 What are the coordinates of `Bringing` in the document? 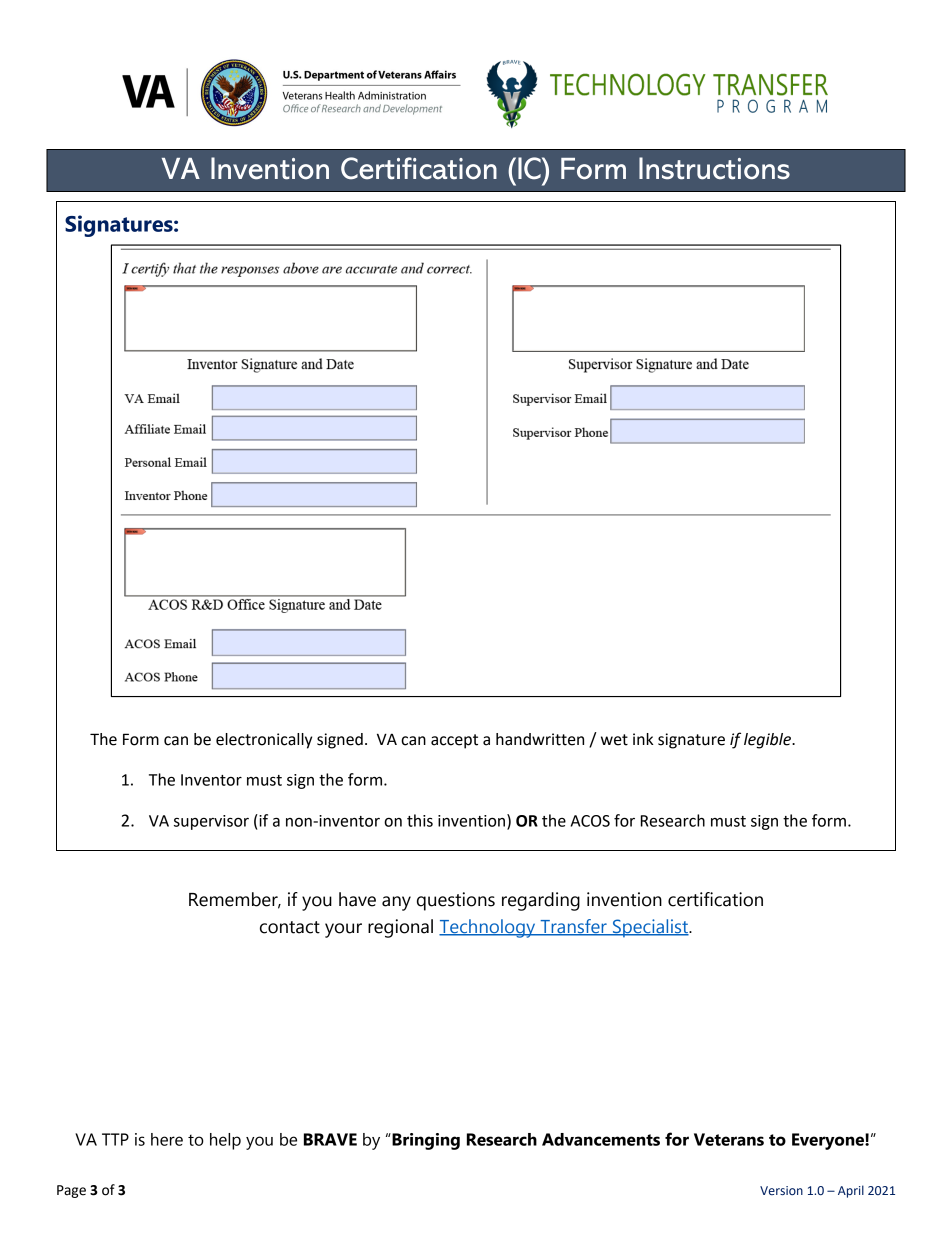 It's located at (425, 1141).
